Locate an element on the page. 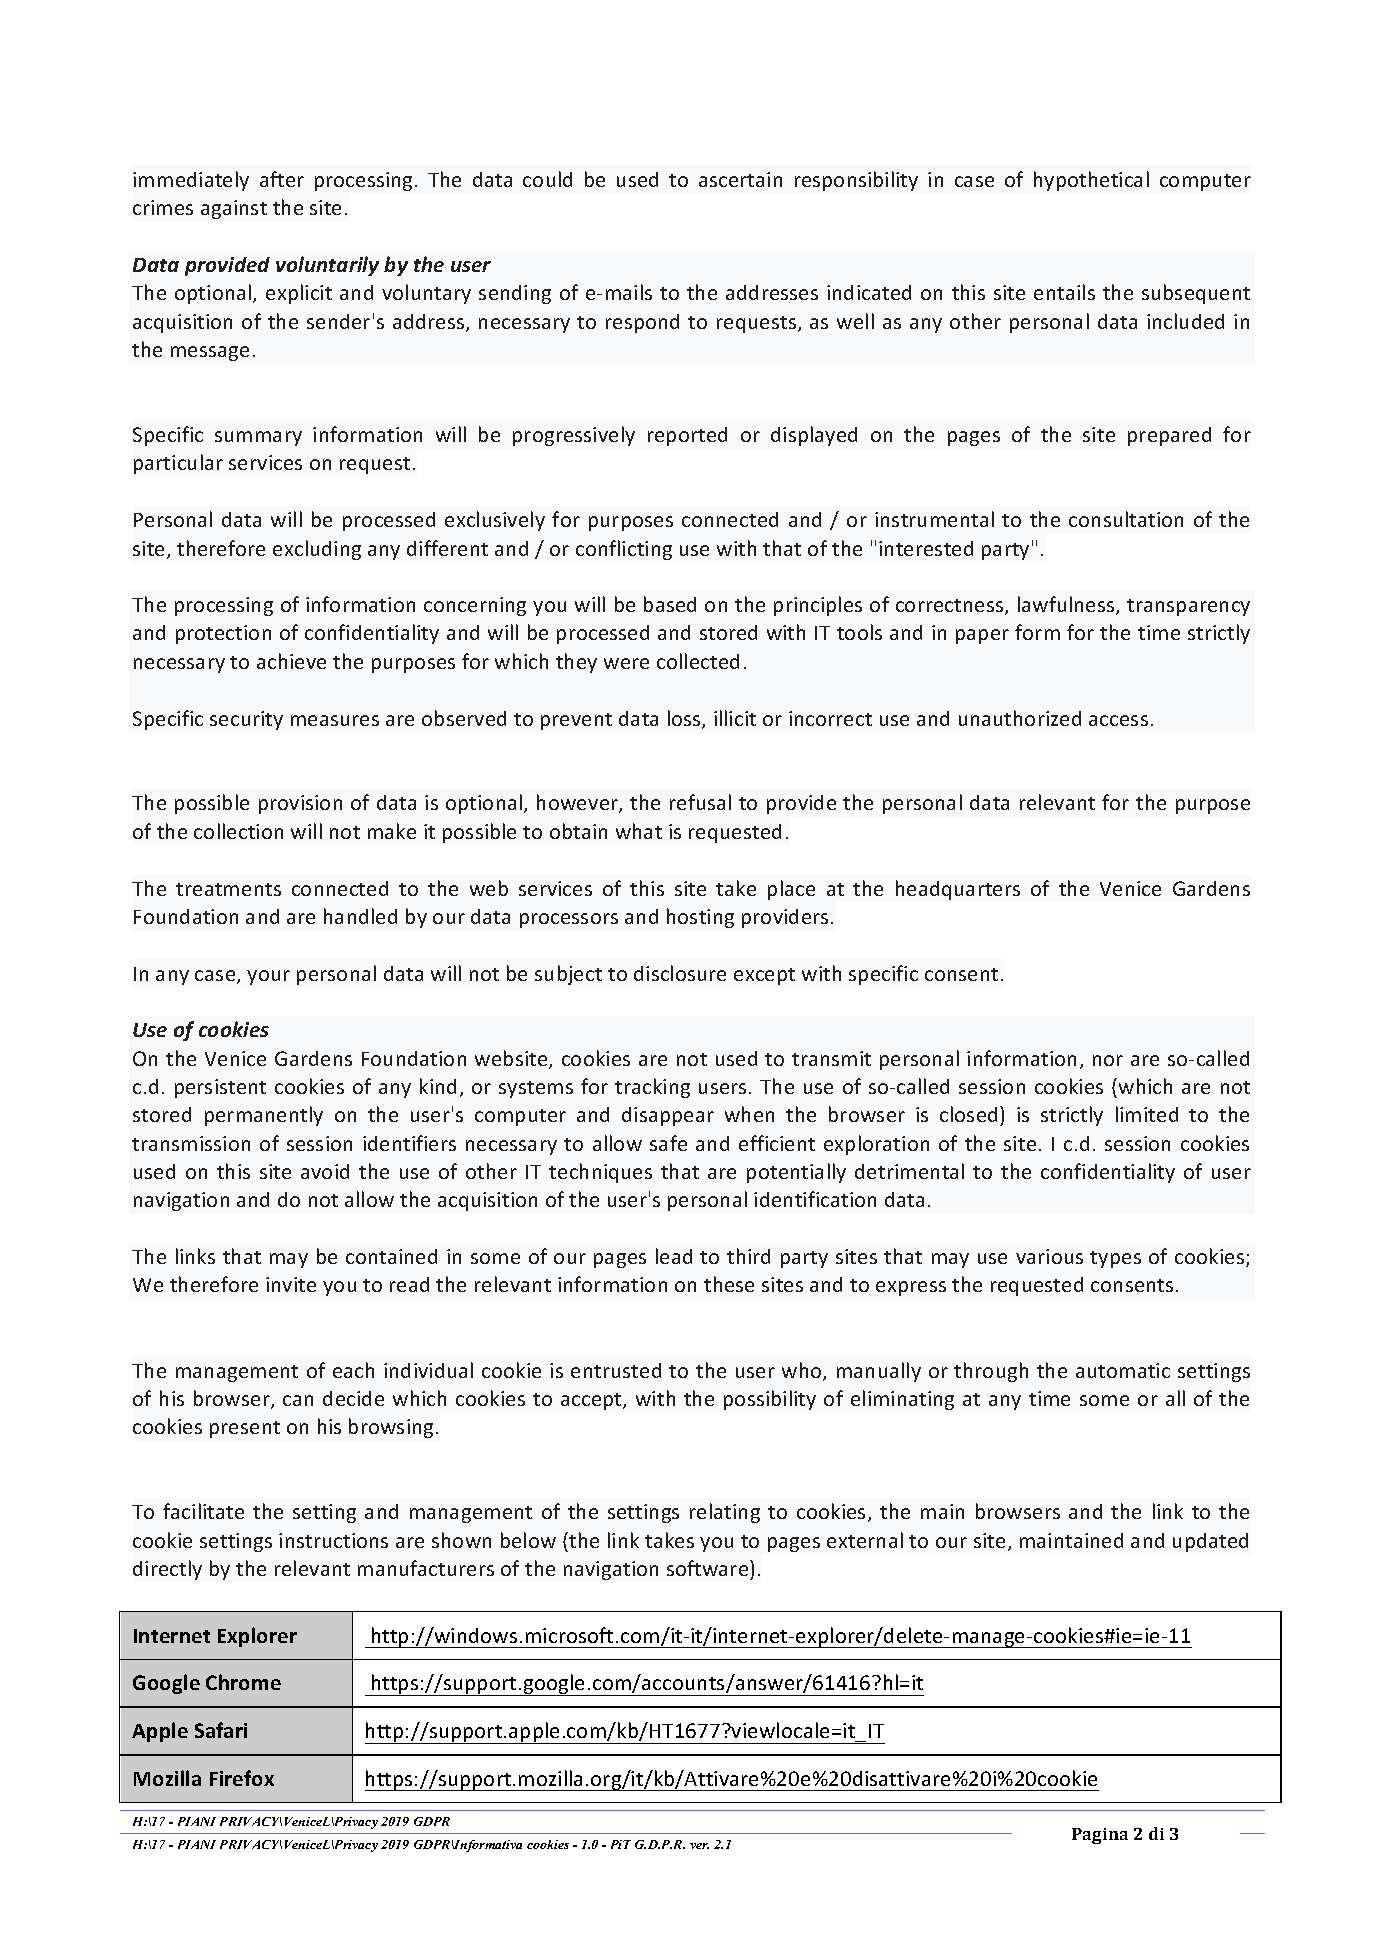  ascertain is located at coordinates (740, 179).
